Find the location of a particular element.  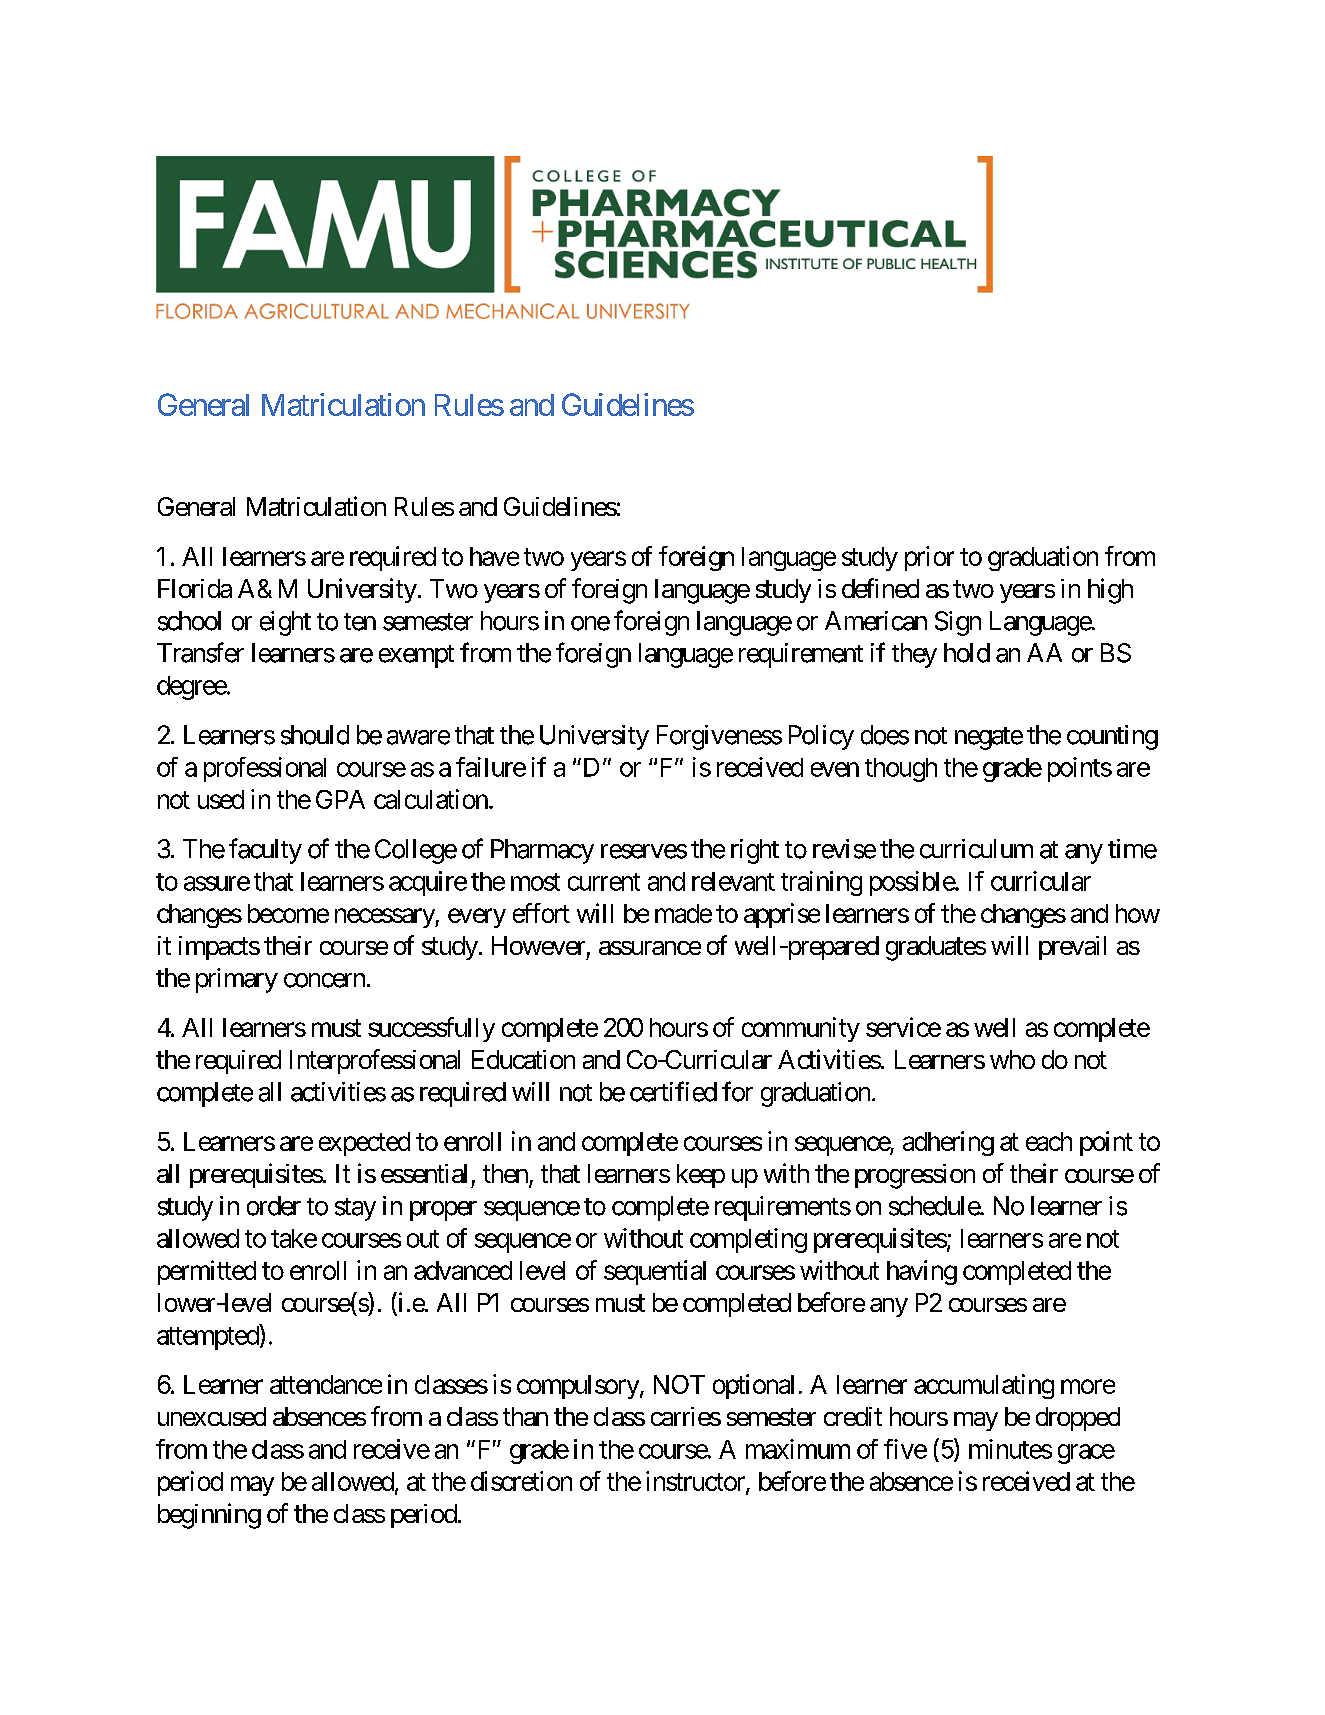

curriculum is located at coordinates (976, 849).
